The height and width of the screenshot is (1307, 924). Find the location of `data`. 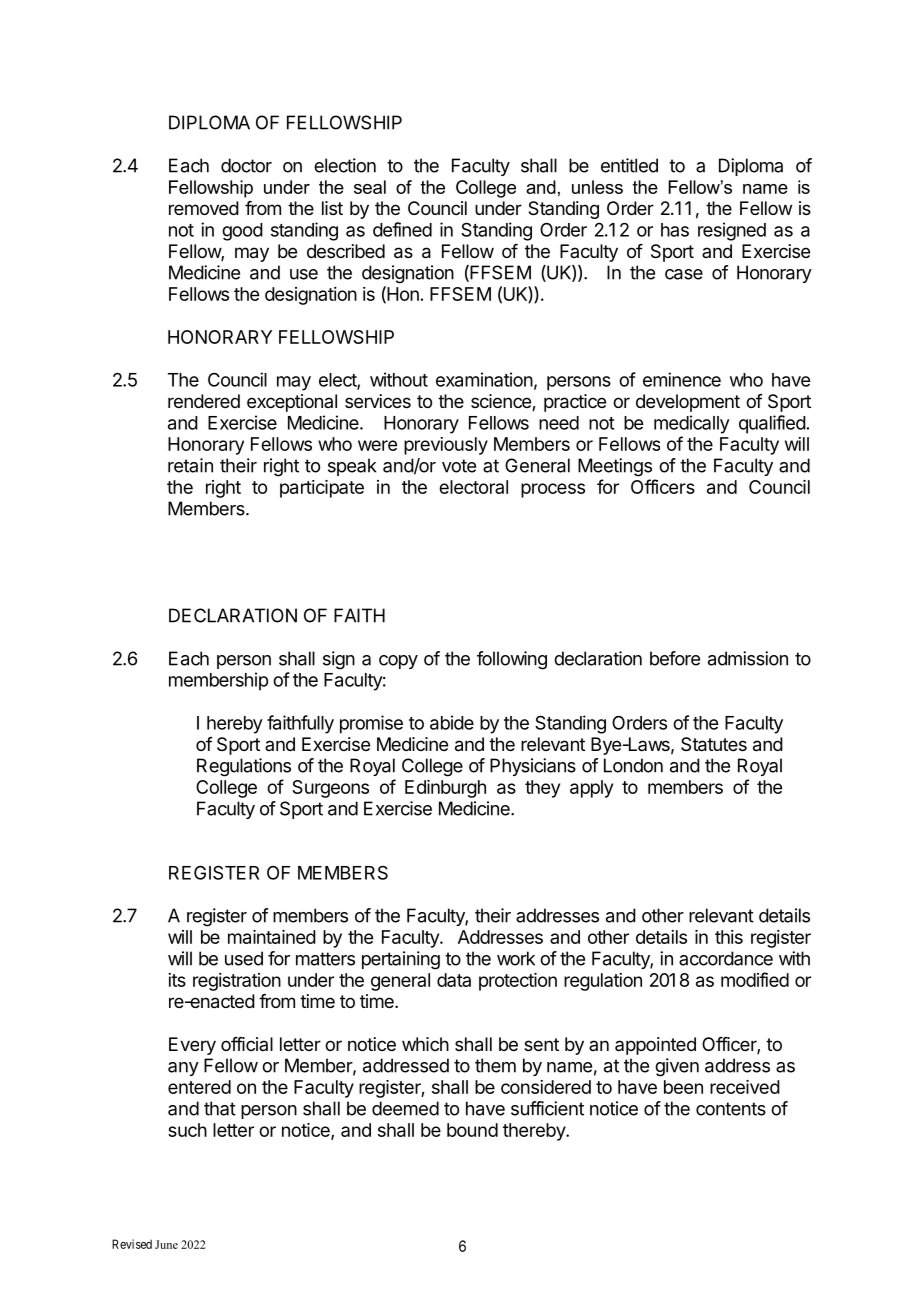

data is located at coordinates (454, 980).
